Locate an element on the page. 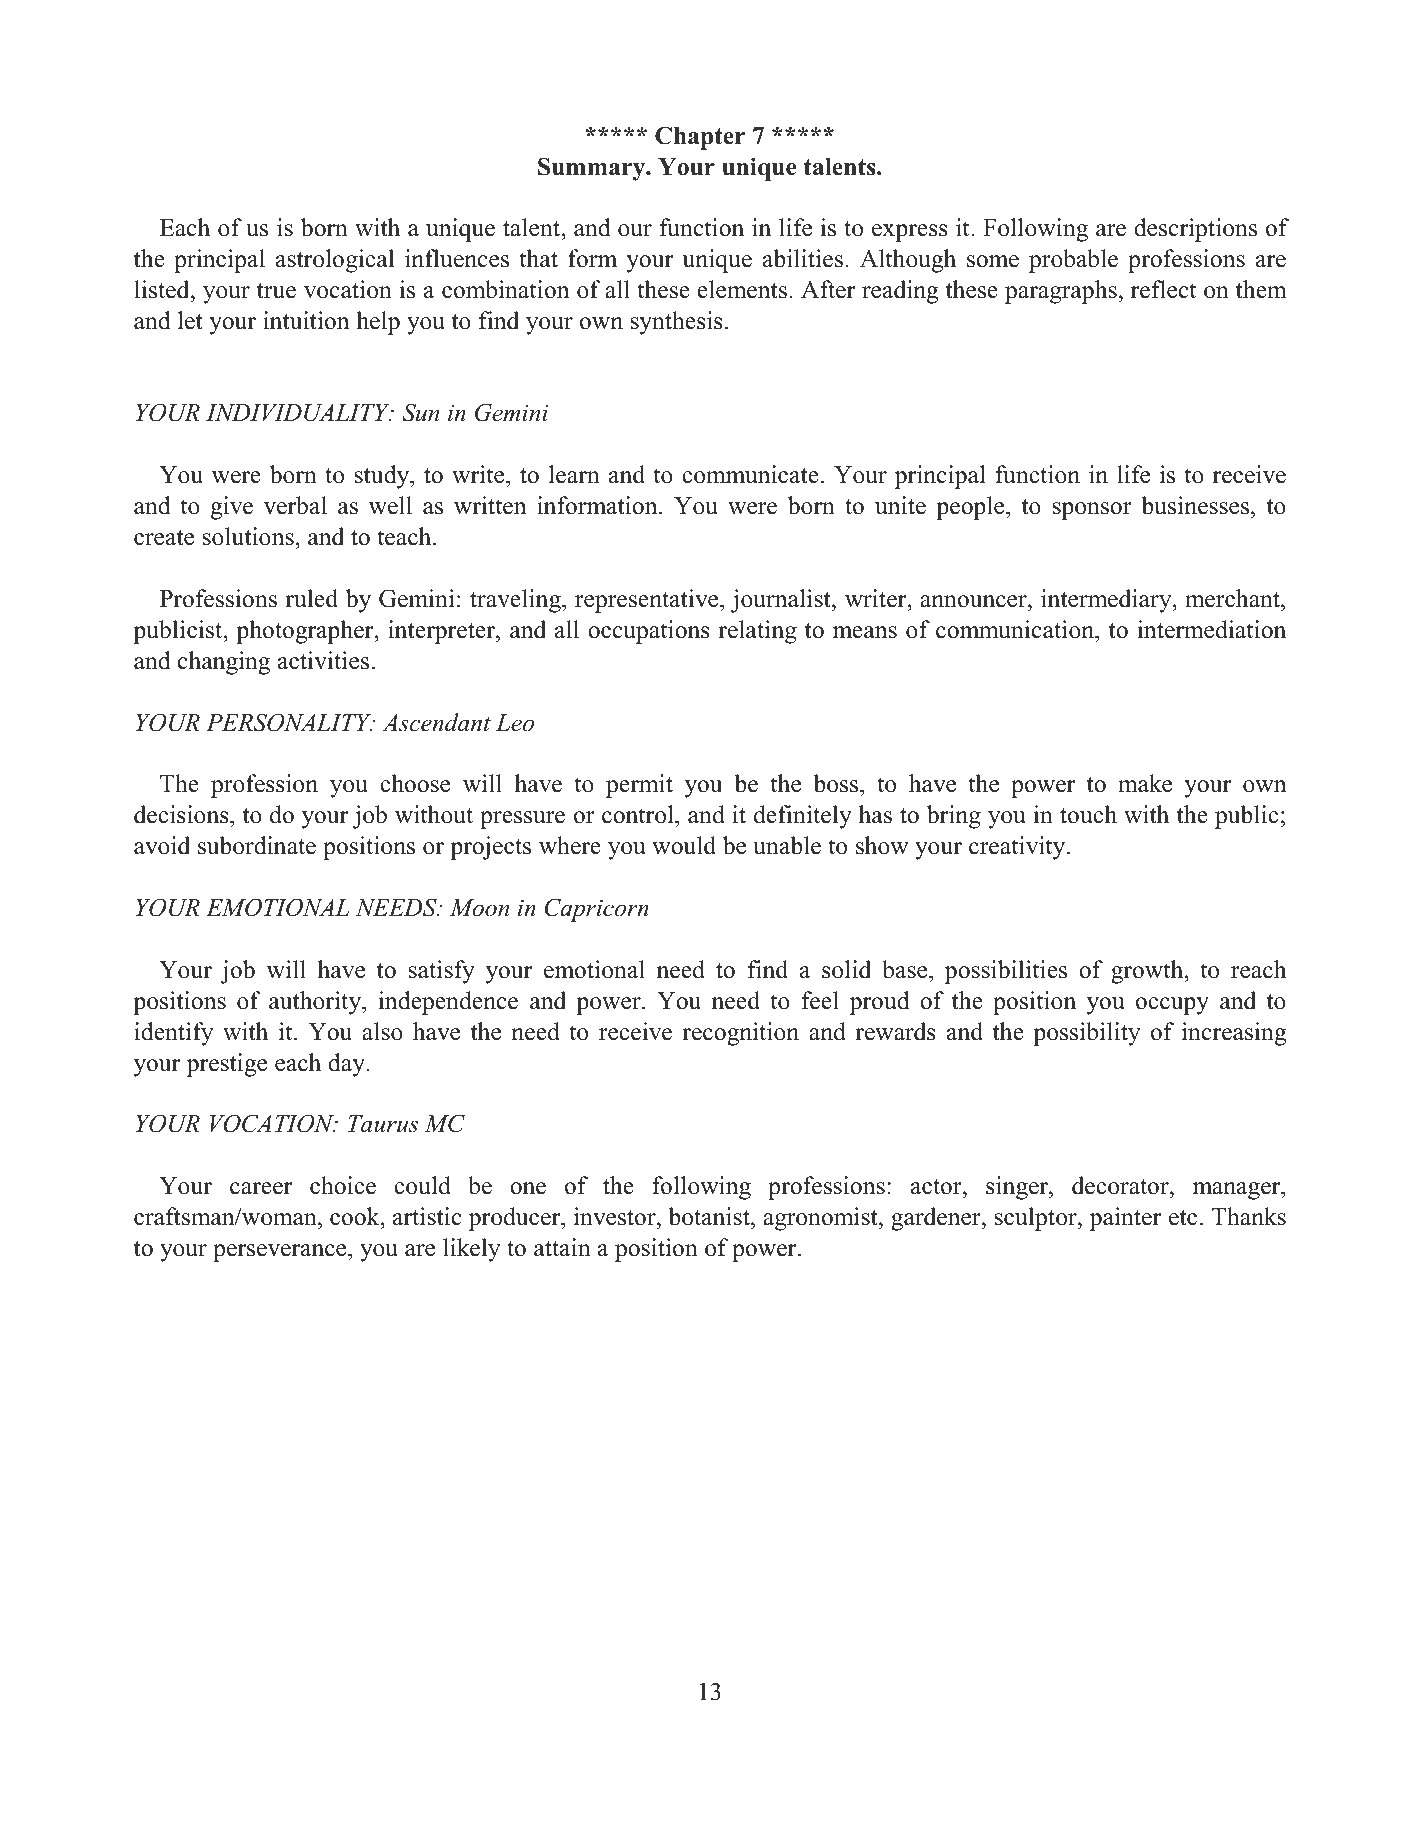 The height and width of the document is (1838, 1420). satisfy is located at coordinates (441, 972).
